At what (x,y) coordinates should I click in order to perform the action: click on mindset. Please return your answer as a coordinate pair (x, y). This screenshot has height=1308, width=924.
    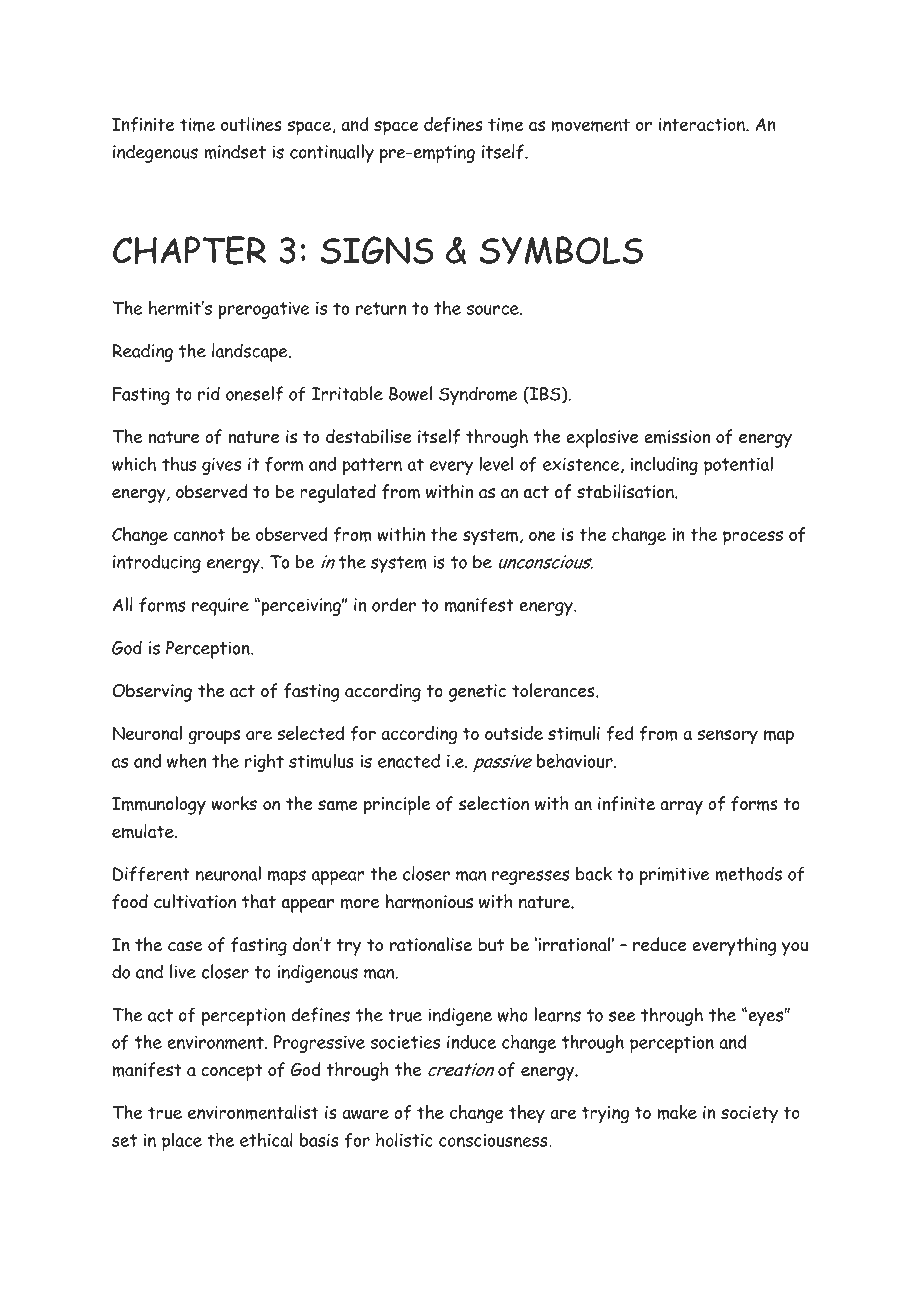
    Looking at the image, I should click on (235, 152).
